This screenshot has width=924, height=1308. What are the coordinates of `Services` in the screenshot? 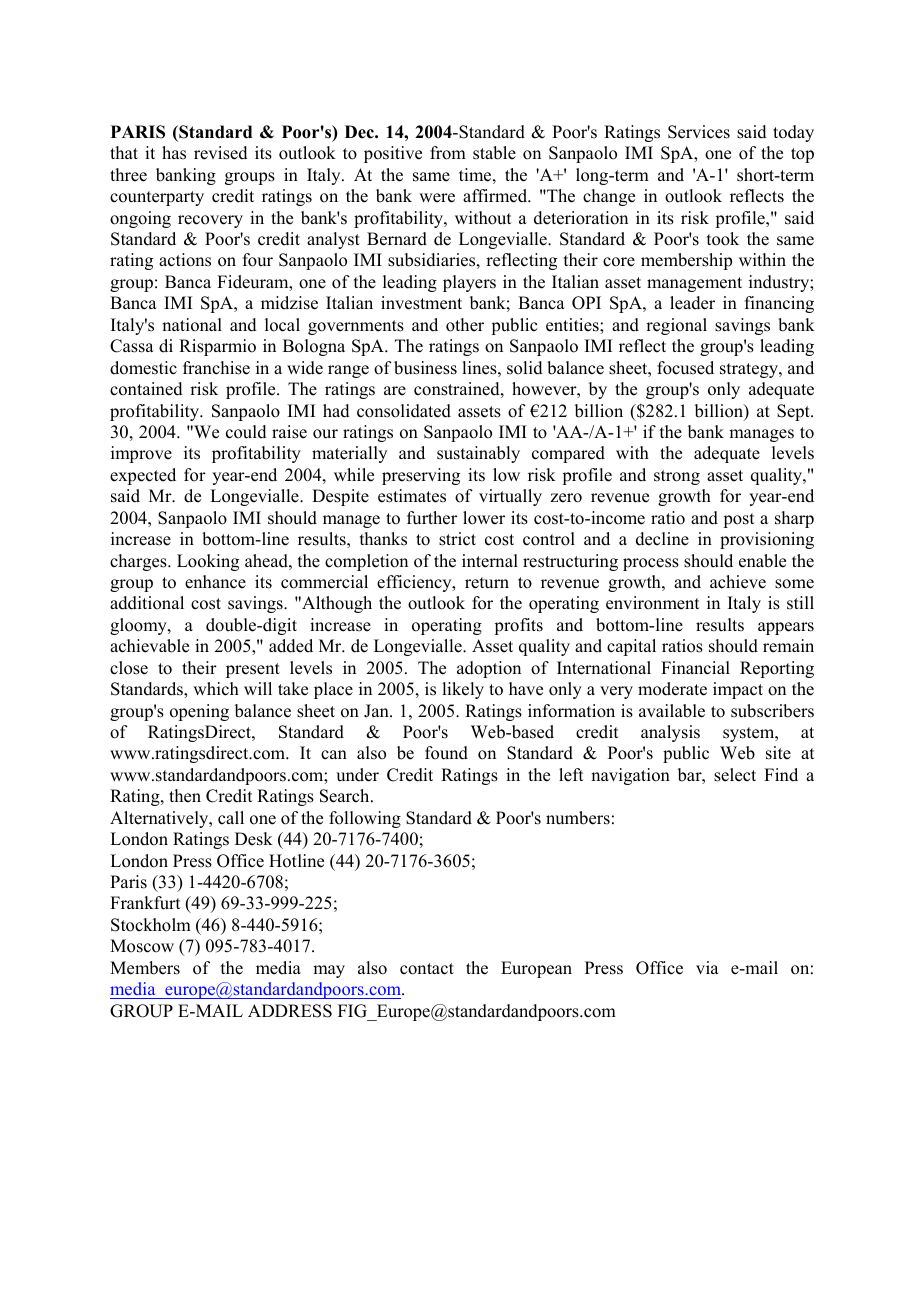 It's located at (699, 132).
